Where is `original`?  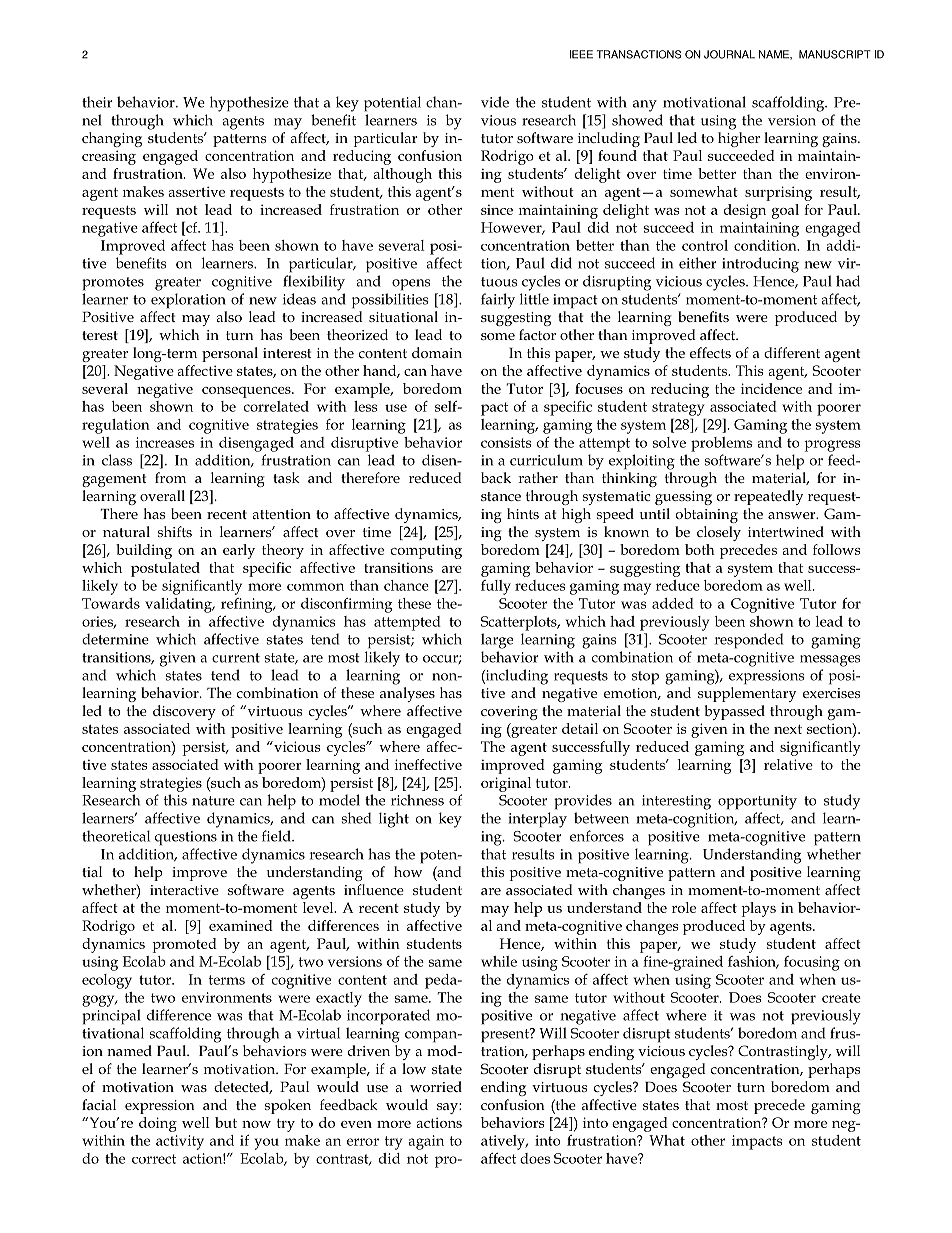 original is located at coordinates (506, 784).
